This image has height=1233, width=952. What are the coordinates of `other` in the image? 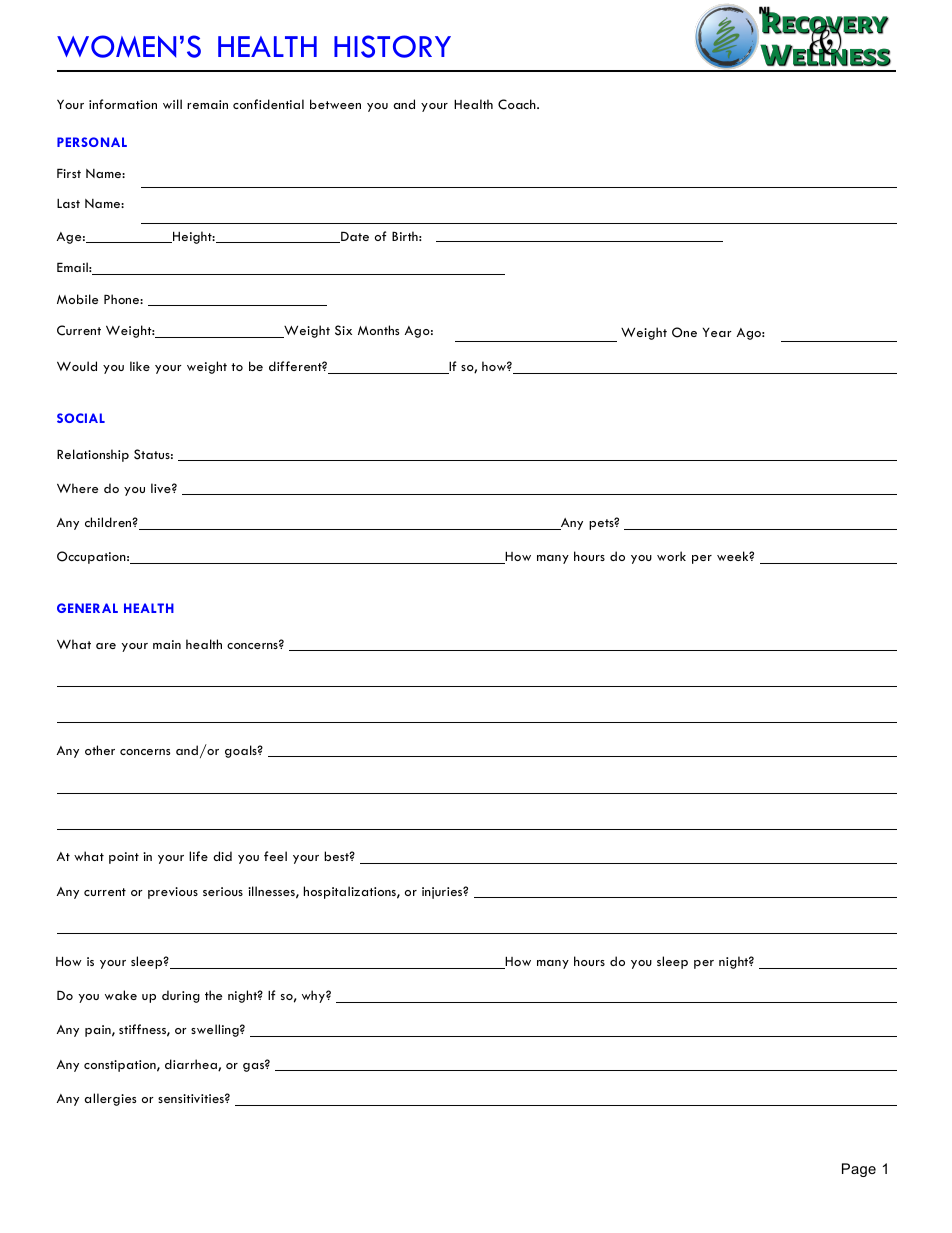 It's located at (100, 750).
